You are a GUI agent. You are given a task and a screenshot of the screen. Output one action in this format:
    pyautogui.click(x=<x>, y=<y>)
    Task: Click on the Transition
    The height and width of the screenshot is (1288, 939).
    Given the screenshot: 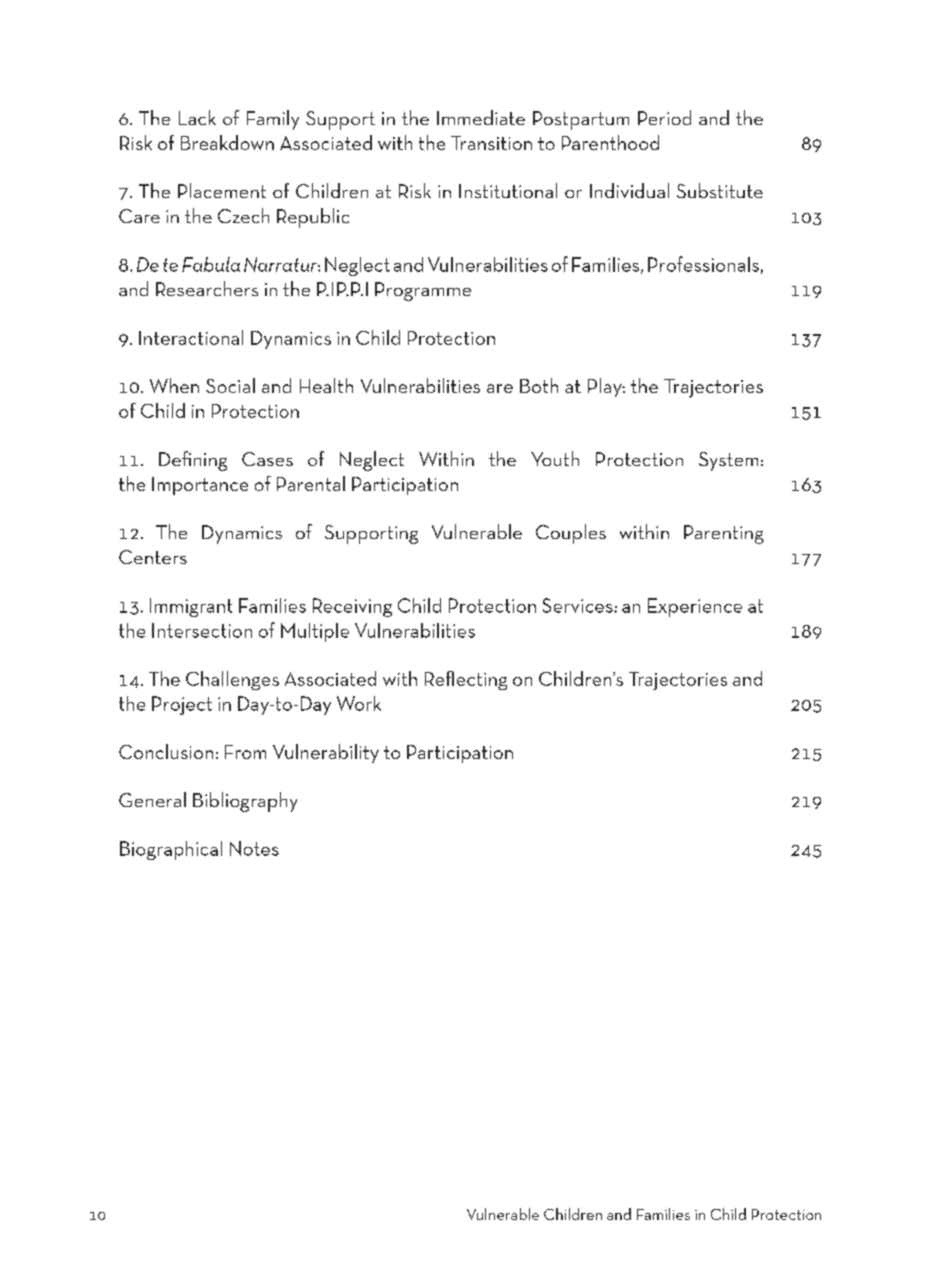 What is the action you would take?
    pyautogui.click(x=491, y=143)
